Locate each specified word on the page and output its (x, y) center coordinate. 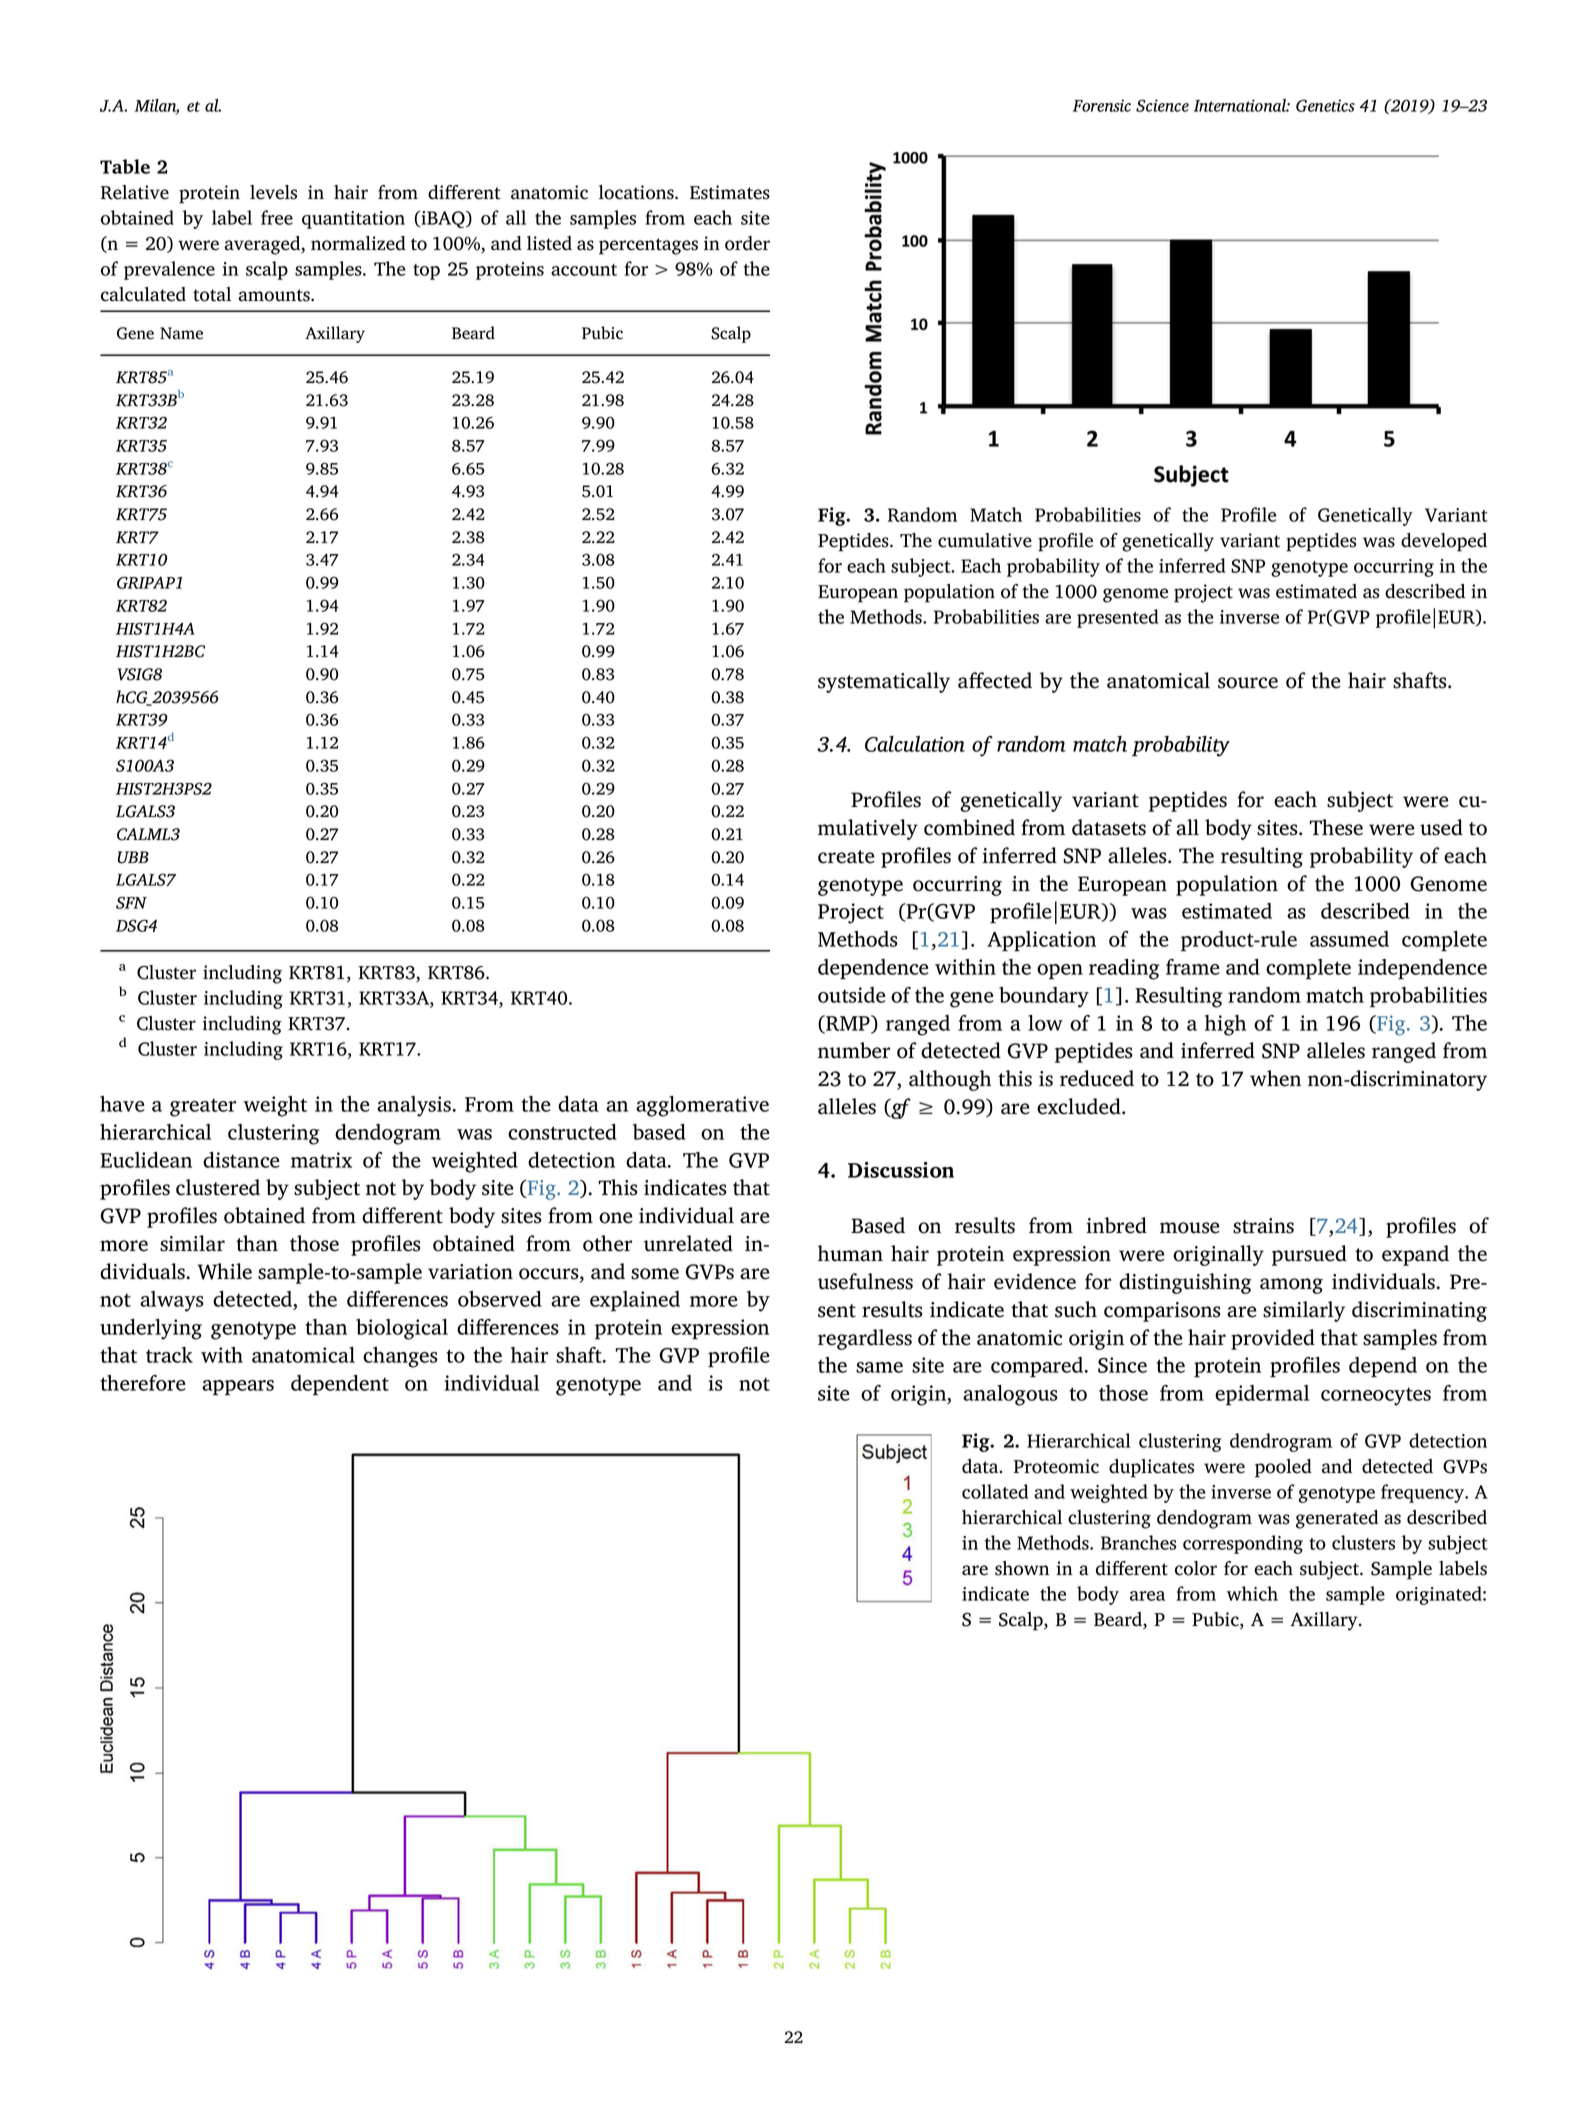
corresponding (1243, 1544)
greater (203, 1107)
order (747, 243)
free (277, 217)
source (1248, 683)
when (1275, 1078)
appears (238, 1388)
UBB (133, 857)
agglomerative (702, 1106)
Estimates (730, 192)
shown (1022, 1568)
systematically (884, 682)
